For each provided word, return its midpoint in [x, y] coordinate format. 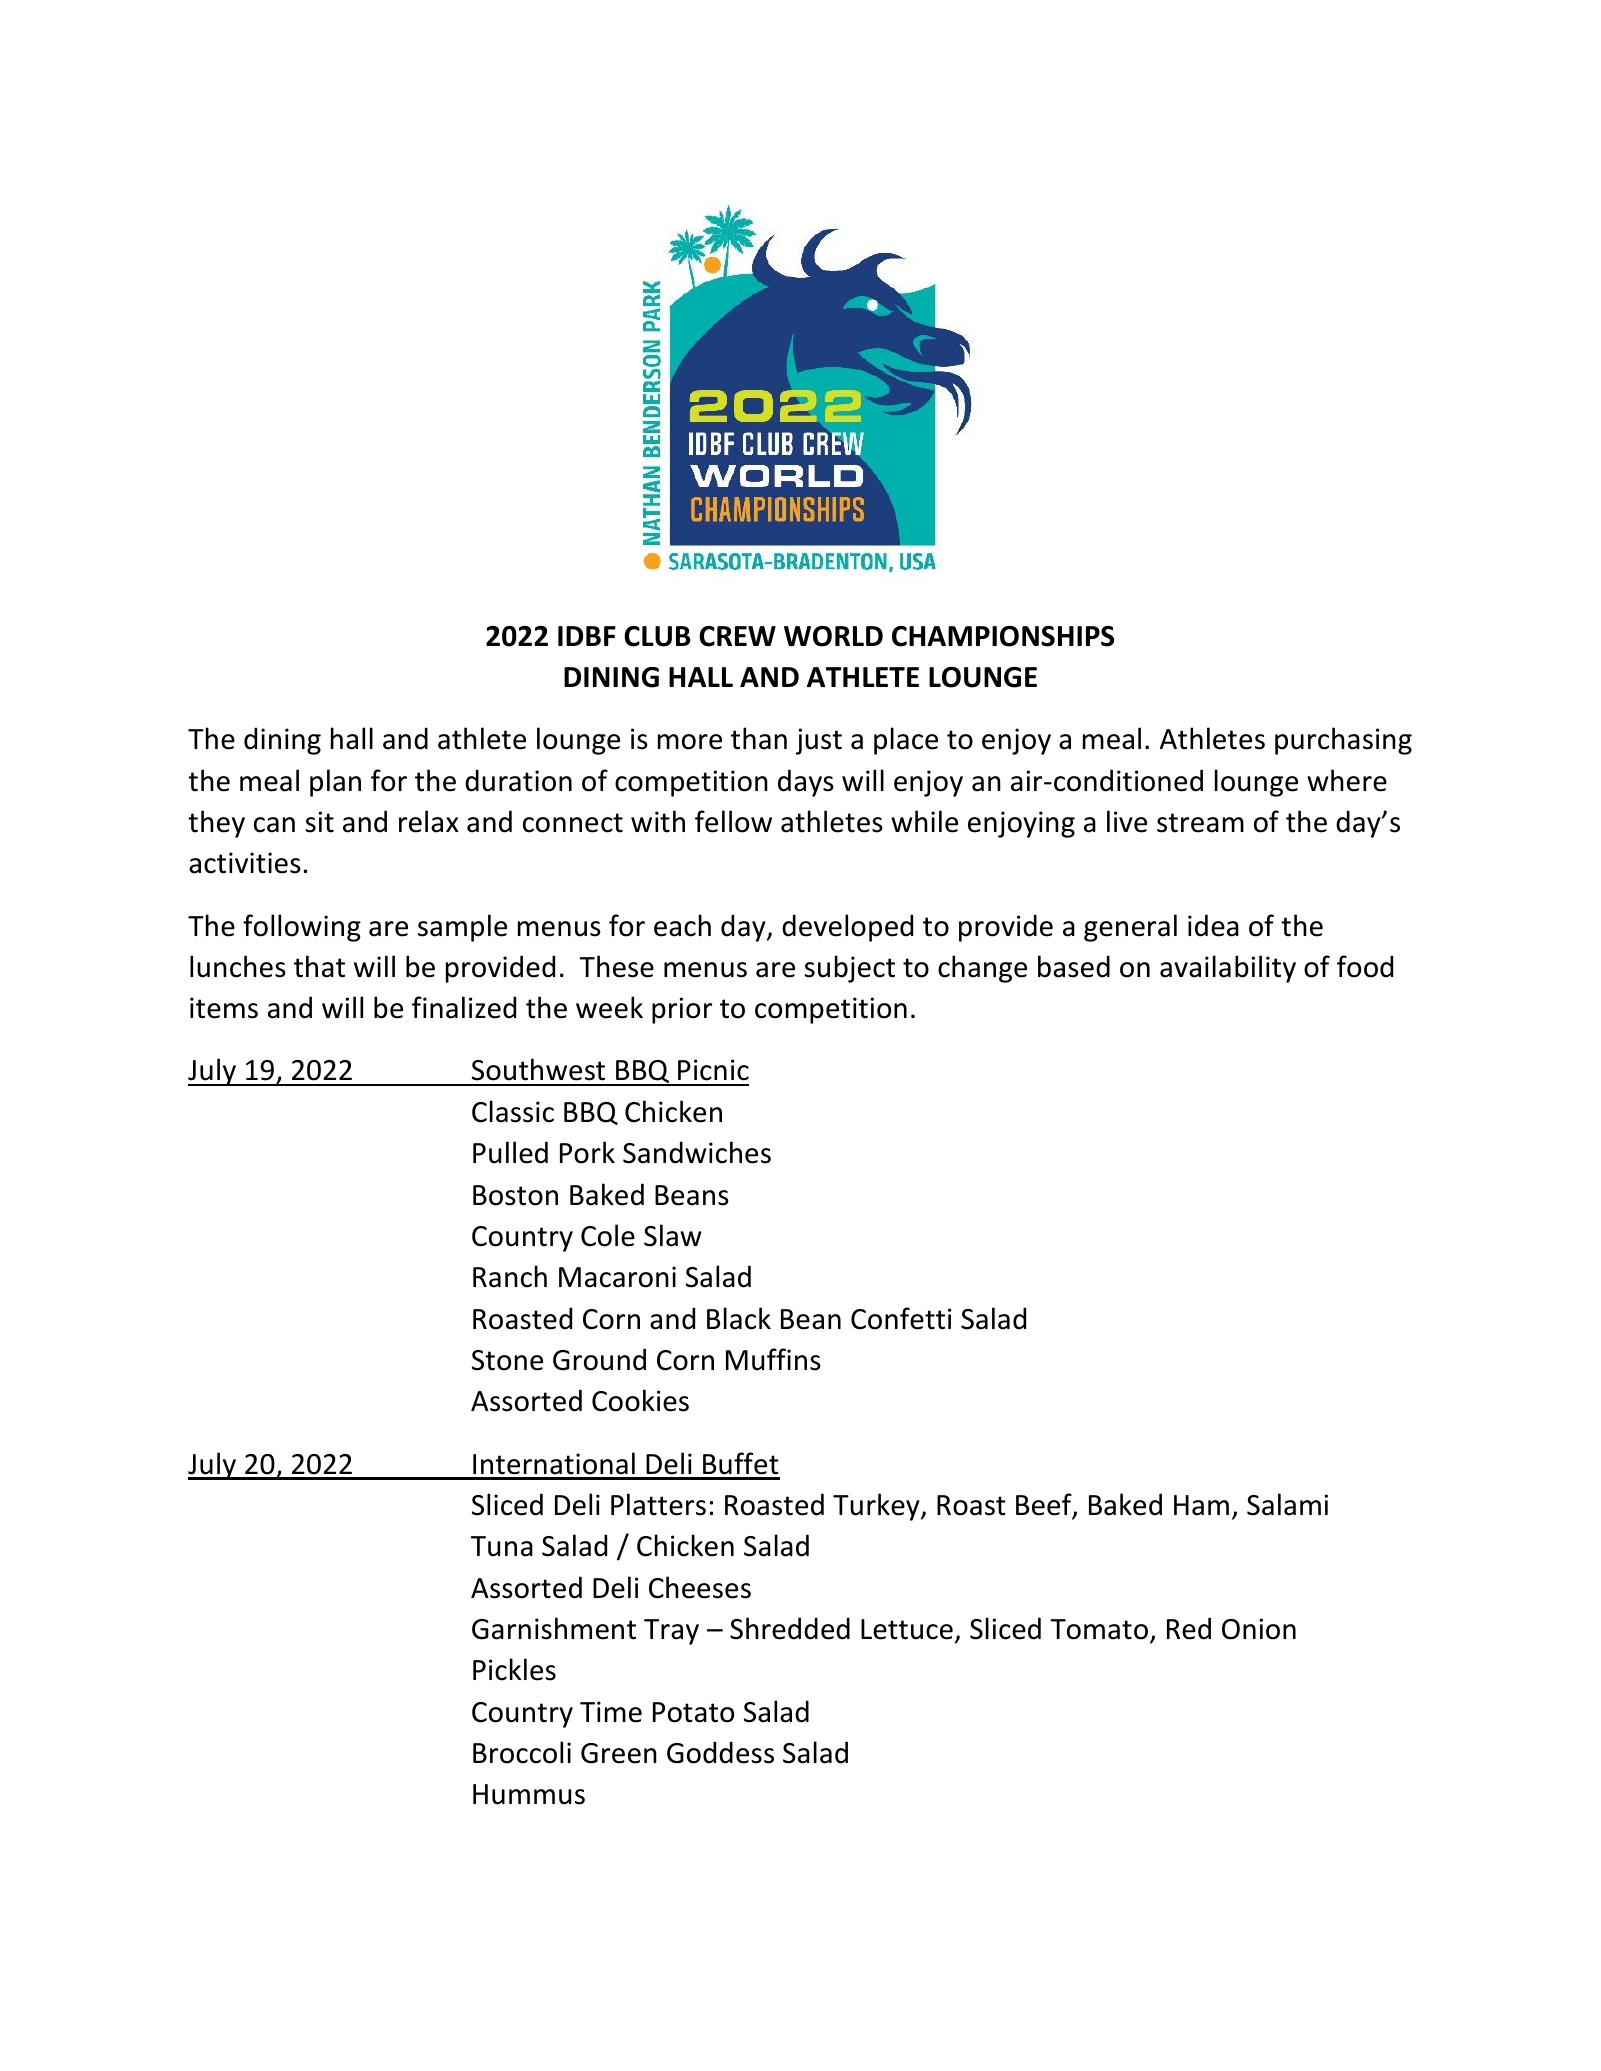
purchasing [1343, 741]
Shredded [790, 1628]
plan [335, 783]
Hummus [529, 1794]
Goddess [720, 1752]
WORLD [833, 636]
